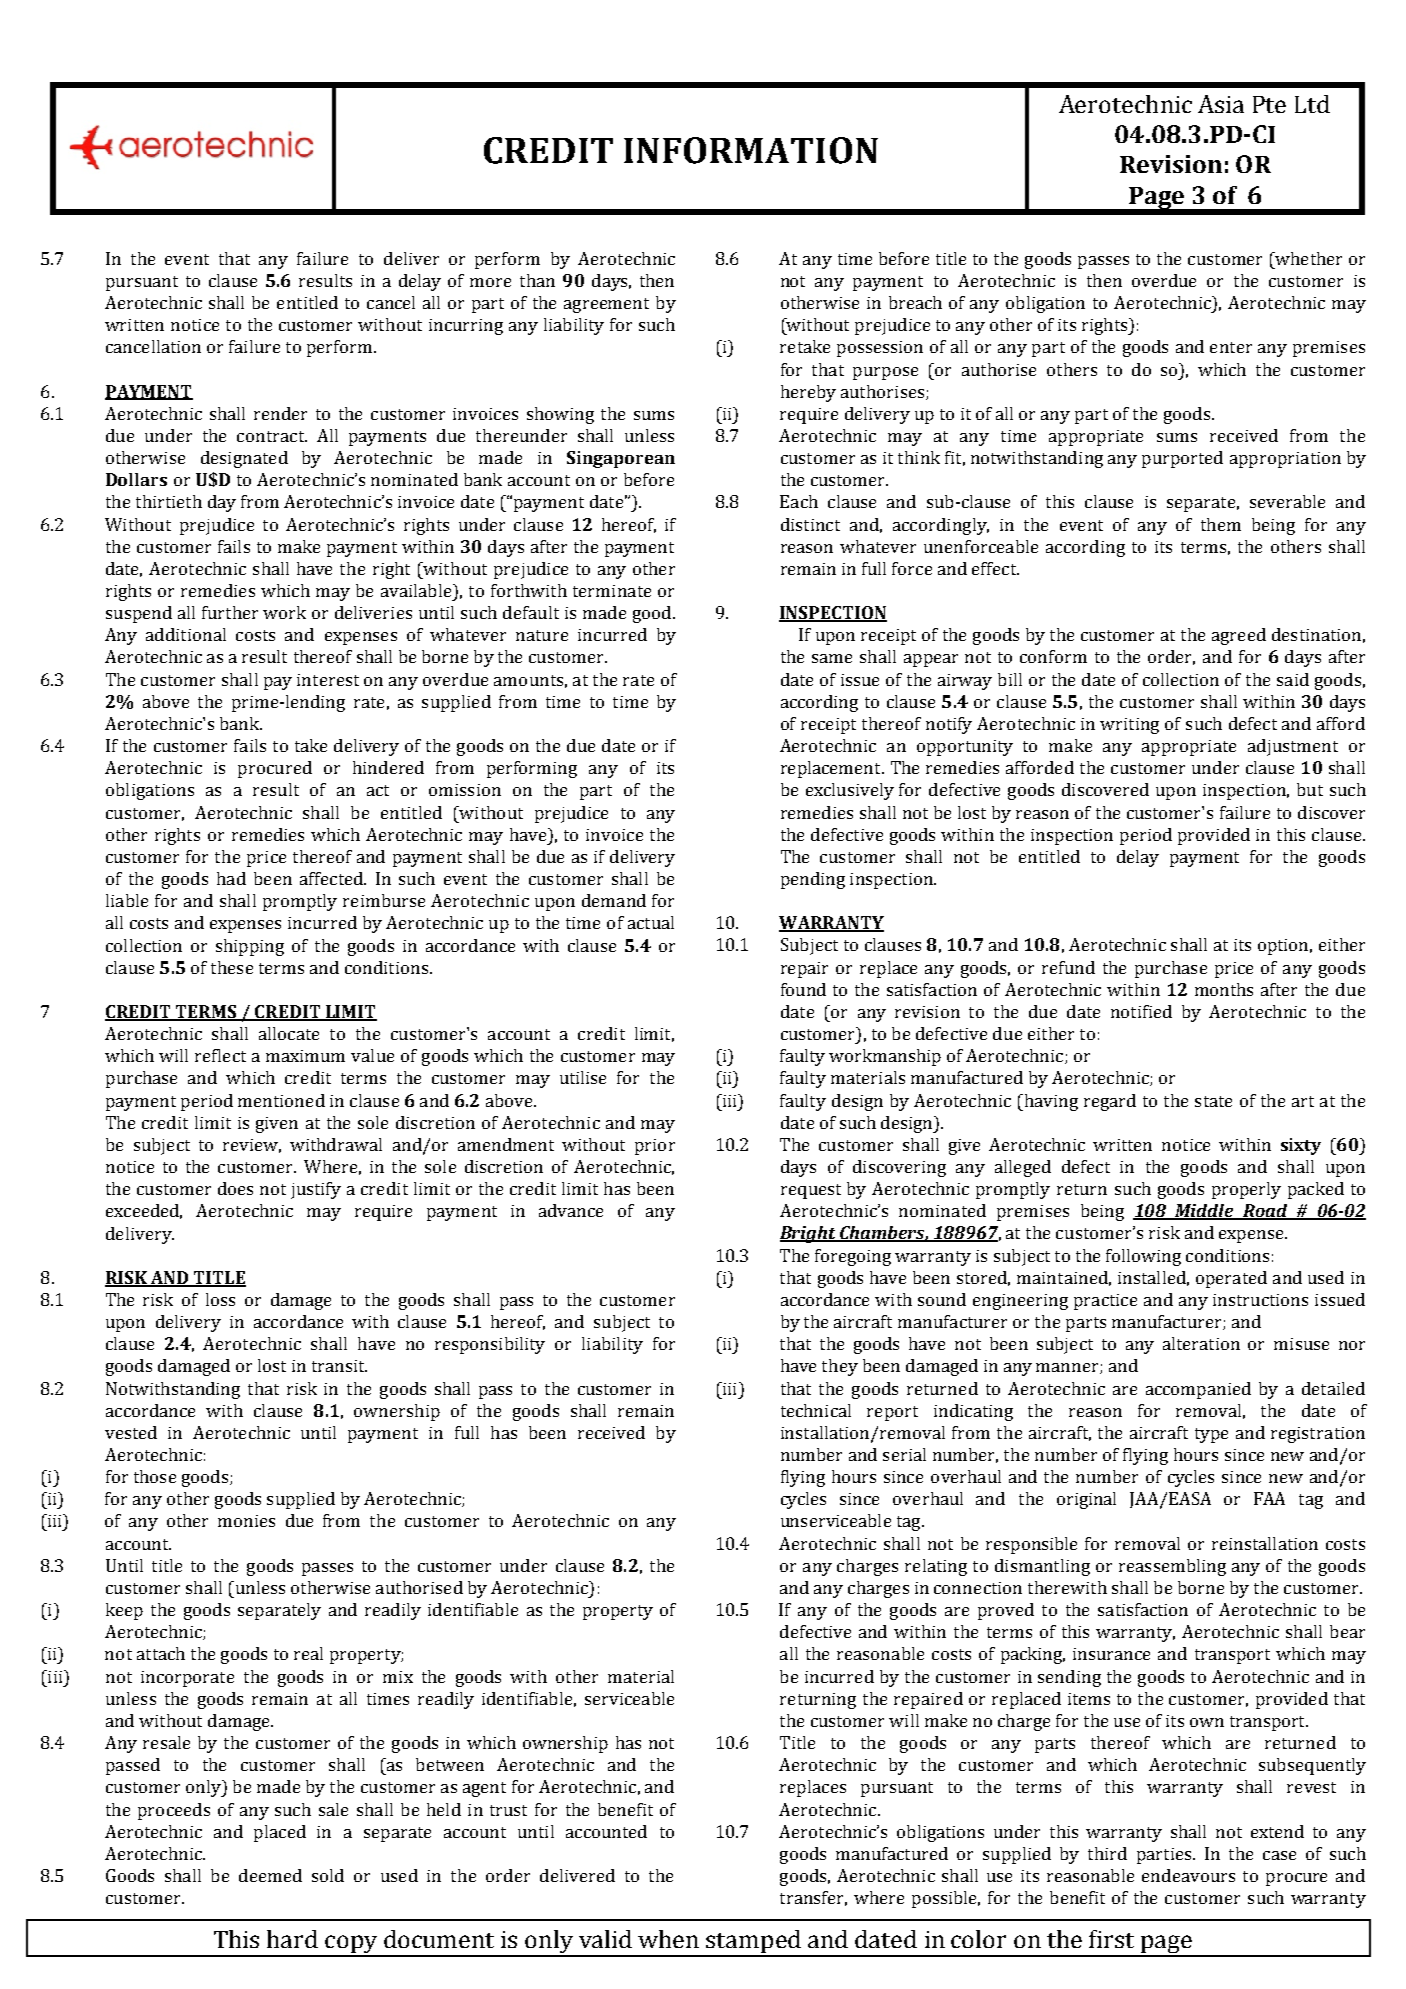  What do you see at coordinates (754, 1943) in the screenshot?
I see `stamped` at bounding box center [754, 1943].
